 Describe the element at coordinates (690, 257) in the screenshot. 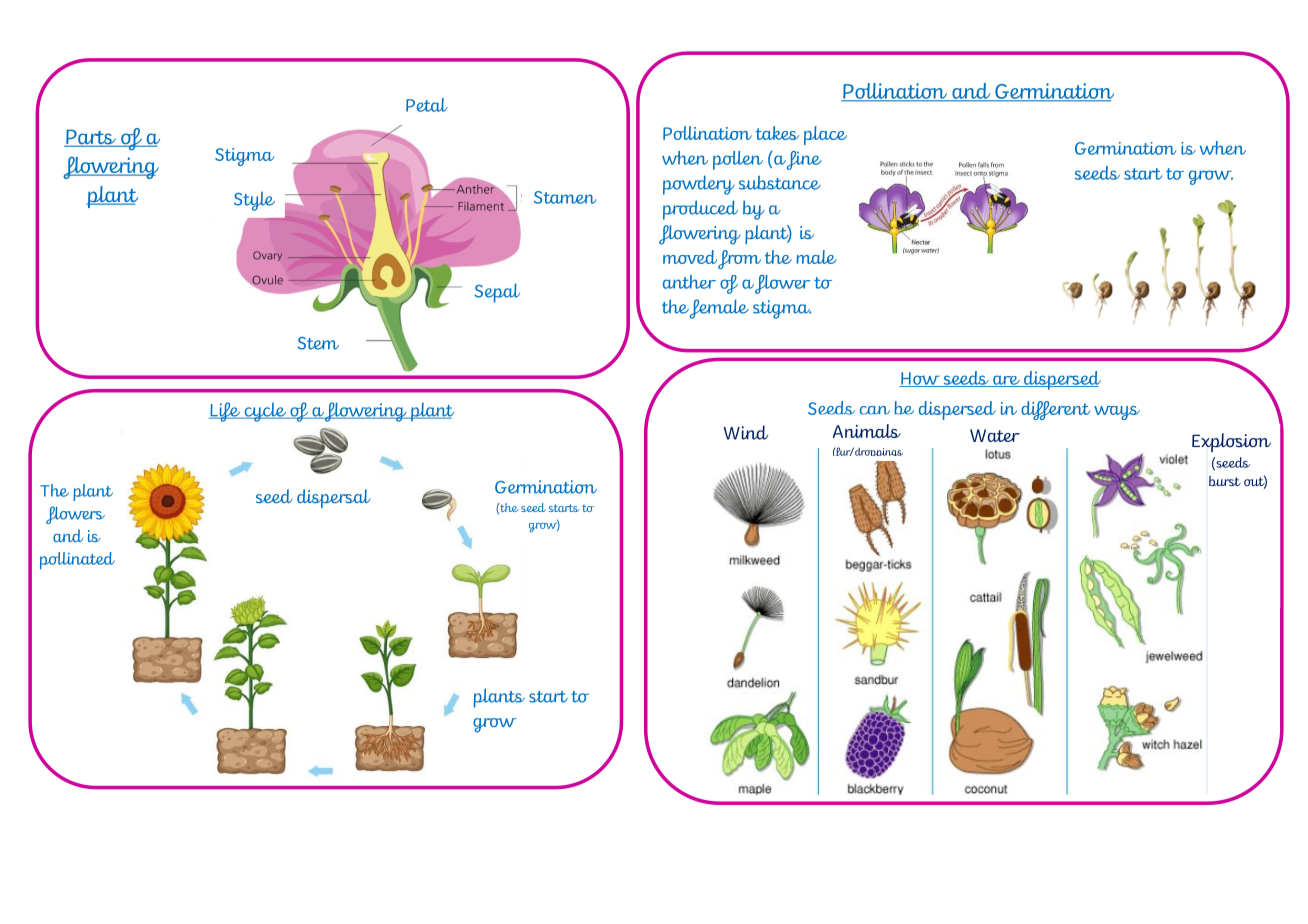

I see `moved` at that location.
